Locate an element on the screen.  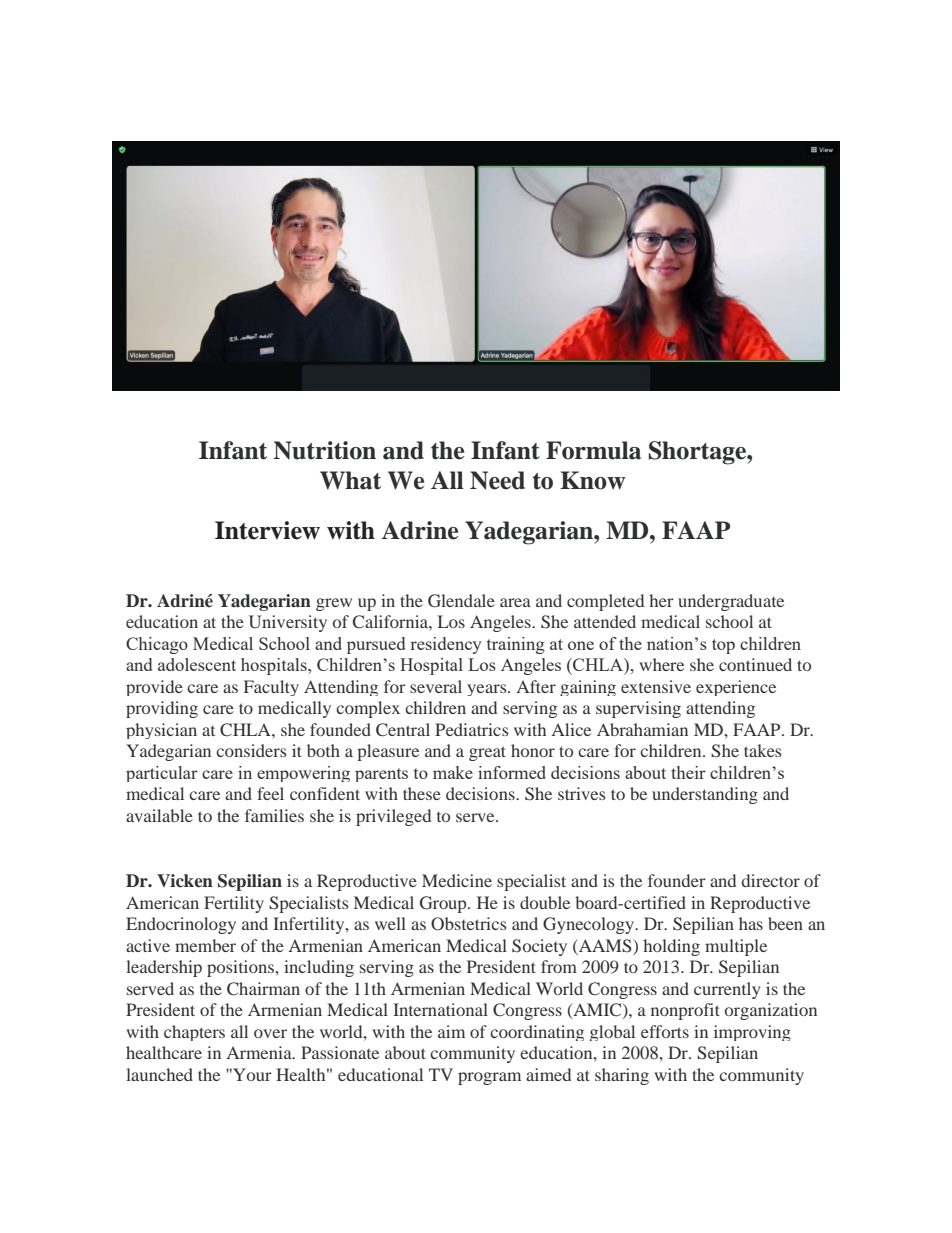
program is located at coordinates (489, 1078).
